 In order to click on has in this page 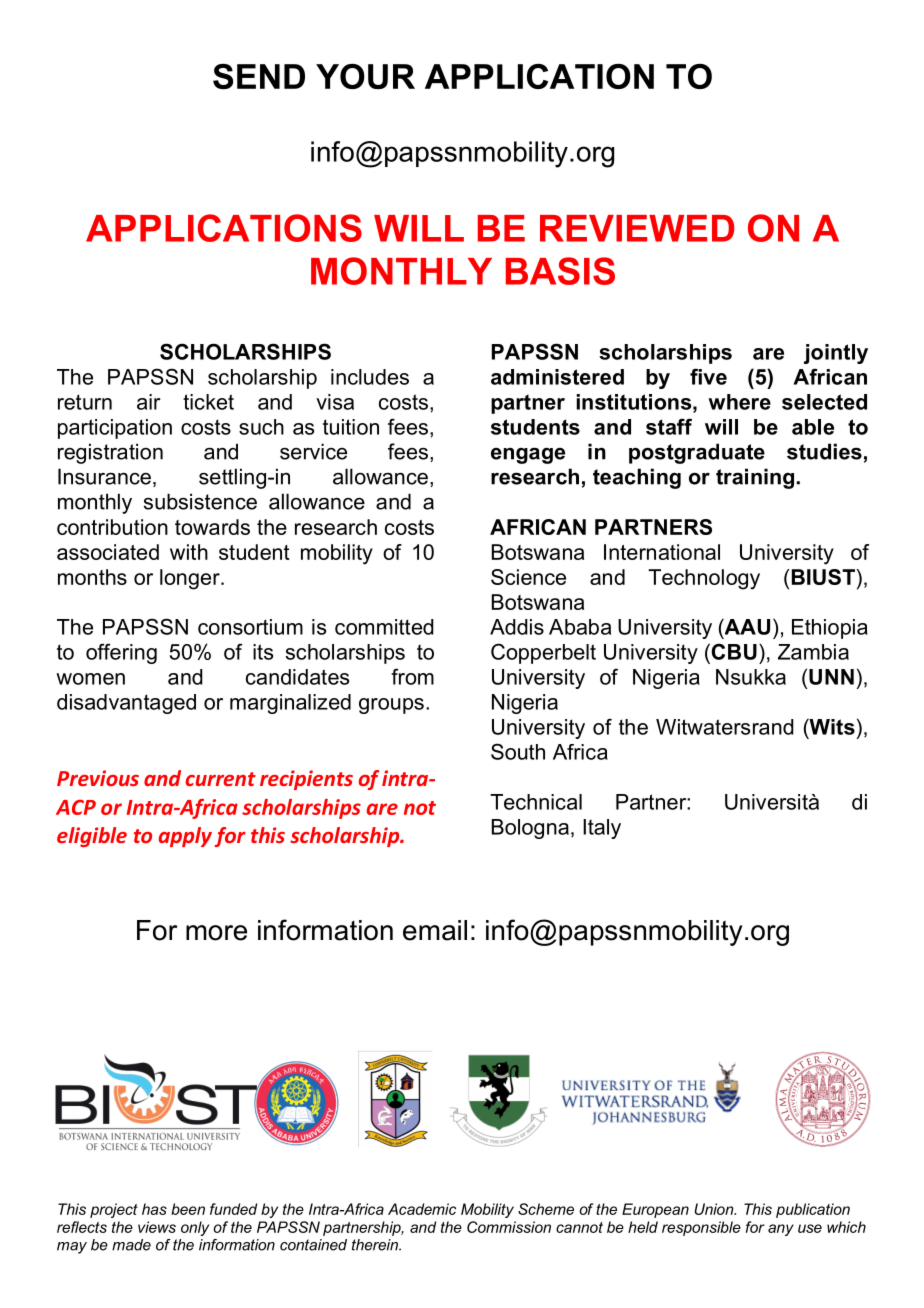, I will do `click(154, 1209)`.
